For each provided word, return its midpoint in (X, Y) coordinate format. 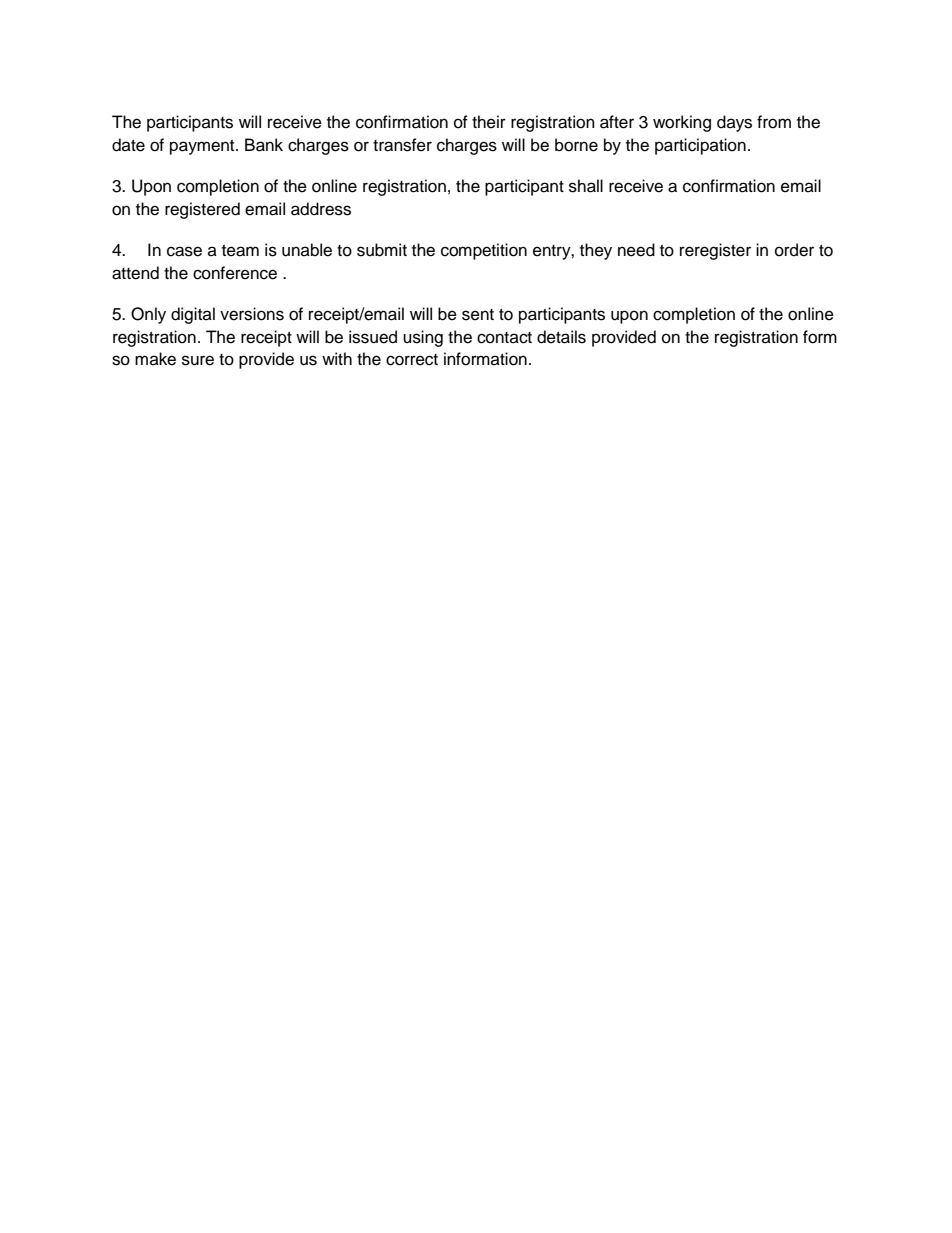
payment (203, 147)
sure (198, 360)
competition (484, 251)
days (734, 123)
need (636, 250)
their (489, 122)
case (184, 251)
